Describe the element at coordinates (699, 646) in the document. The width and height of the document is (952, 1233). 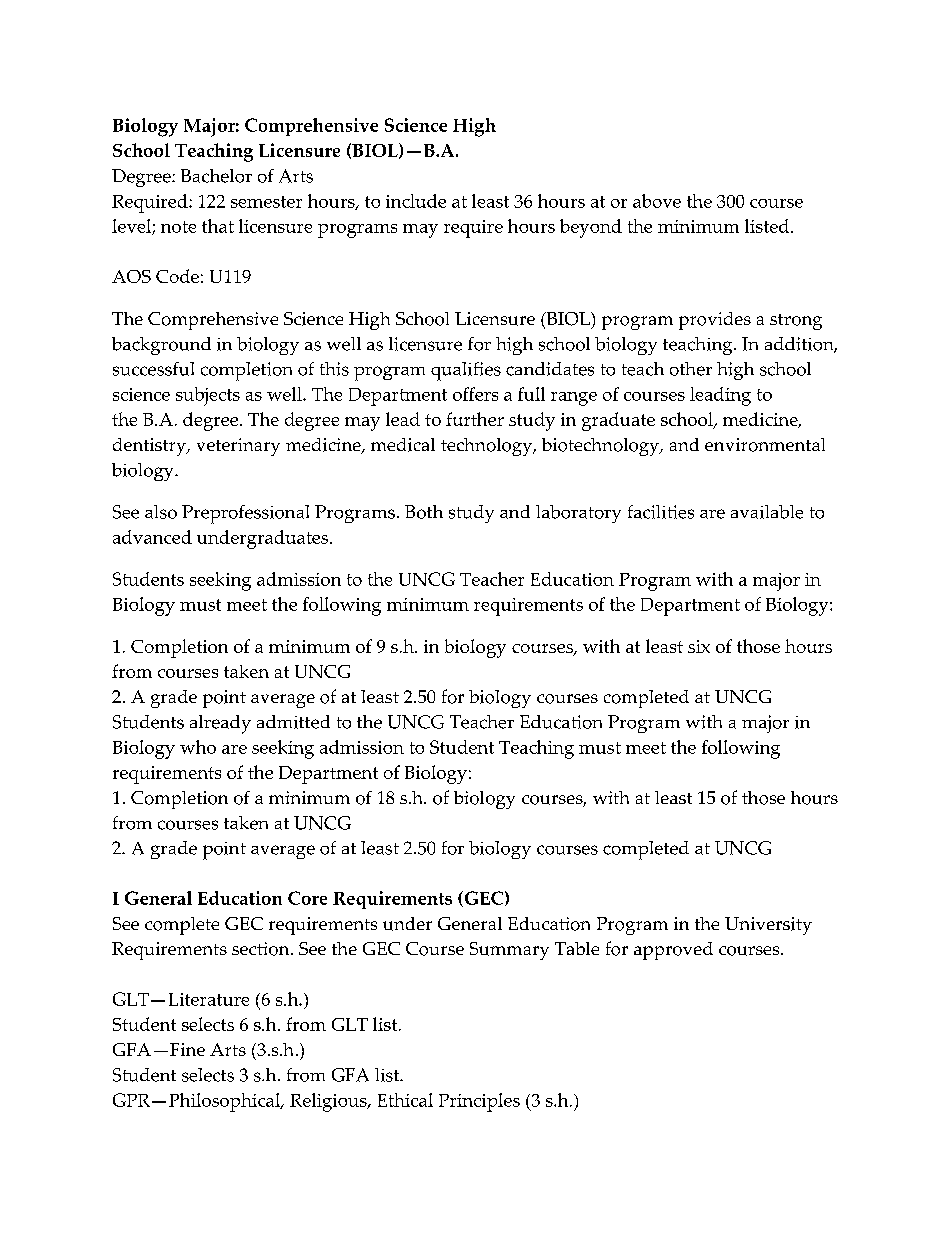
I see `six` at that location.
